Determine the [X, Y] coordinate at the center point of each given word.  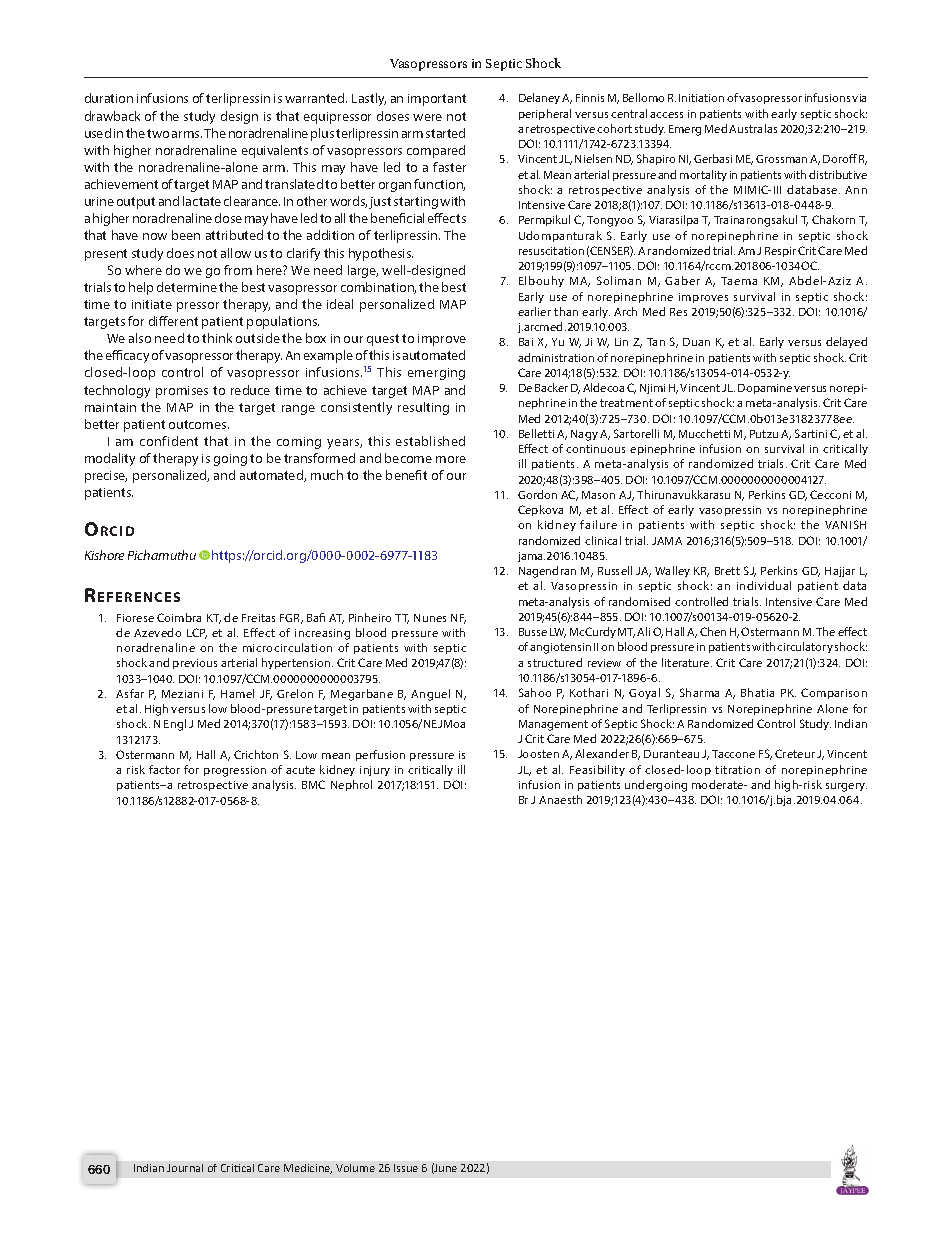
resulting [423, 408]
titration [737, 770]
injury [375, 771]
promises [182, 392]
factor [164, 769]
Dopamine [765, 389]
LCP [197, 633]
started [445, 133]
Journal [185, 1168]
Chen [713, 631]
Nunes [430, 618]
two [158, 133]
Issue [406, 1168]
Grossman [781, 159]
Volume [355, 1168]
